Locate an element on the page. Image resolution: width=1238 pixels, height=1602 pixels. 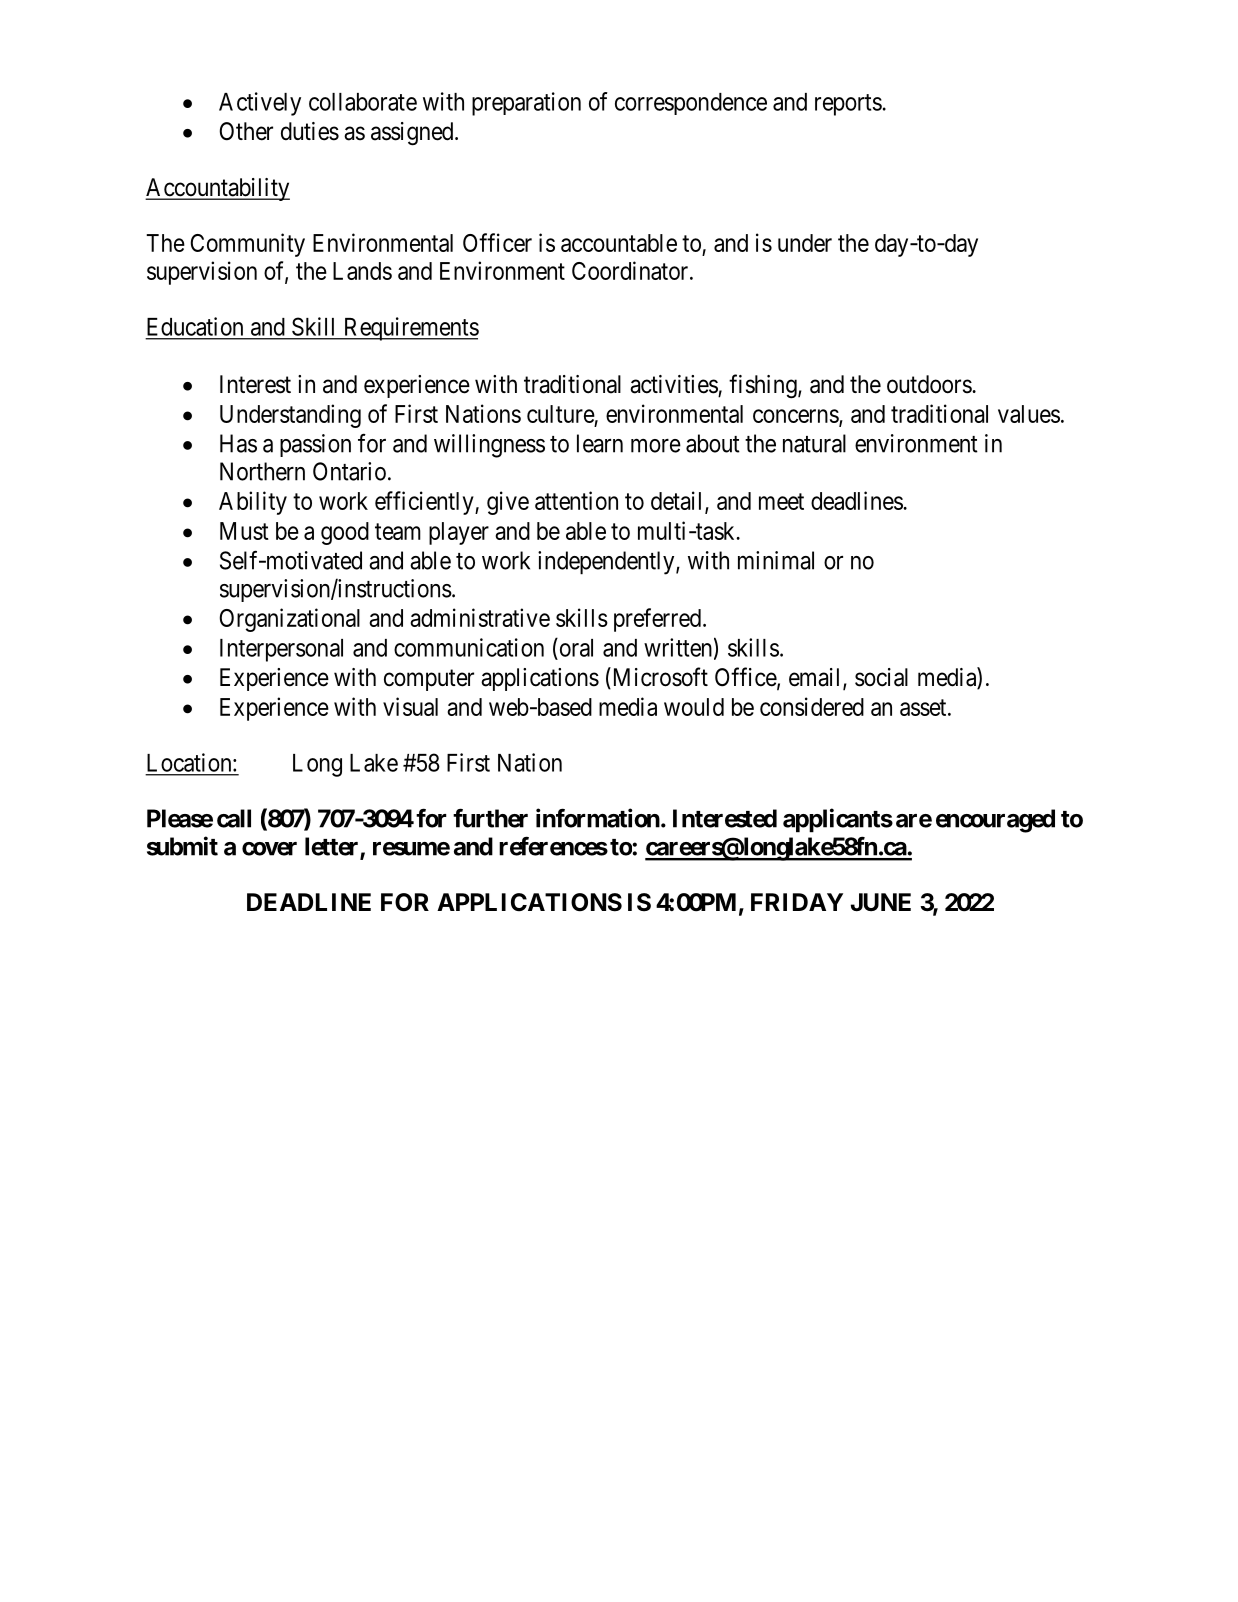
preparation is located at coordinates (526, 104).
